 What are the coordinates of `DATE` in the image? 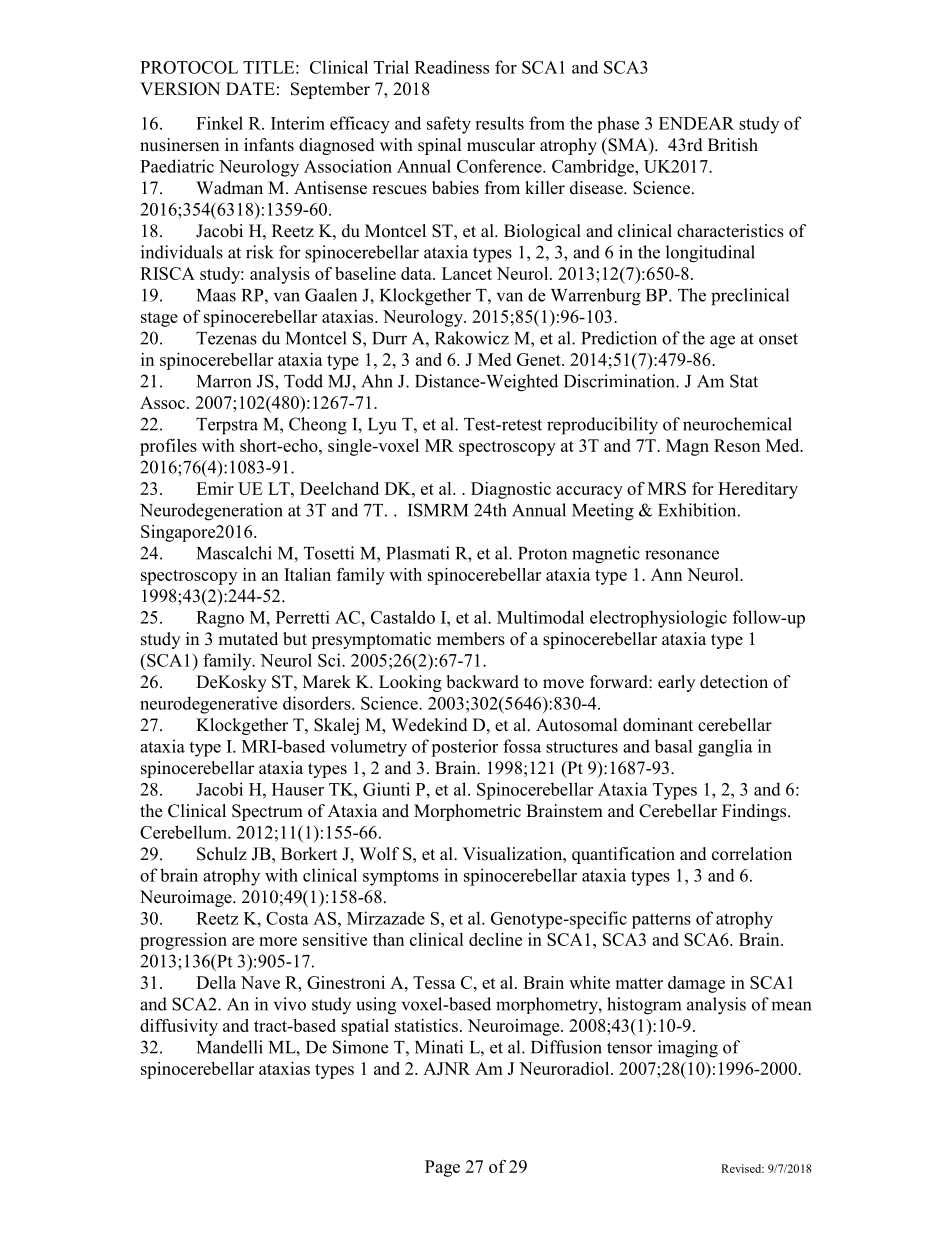 It's located at (250, 88).
